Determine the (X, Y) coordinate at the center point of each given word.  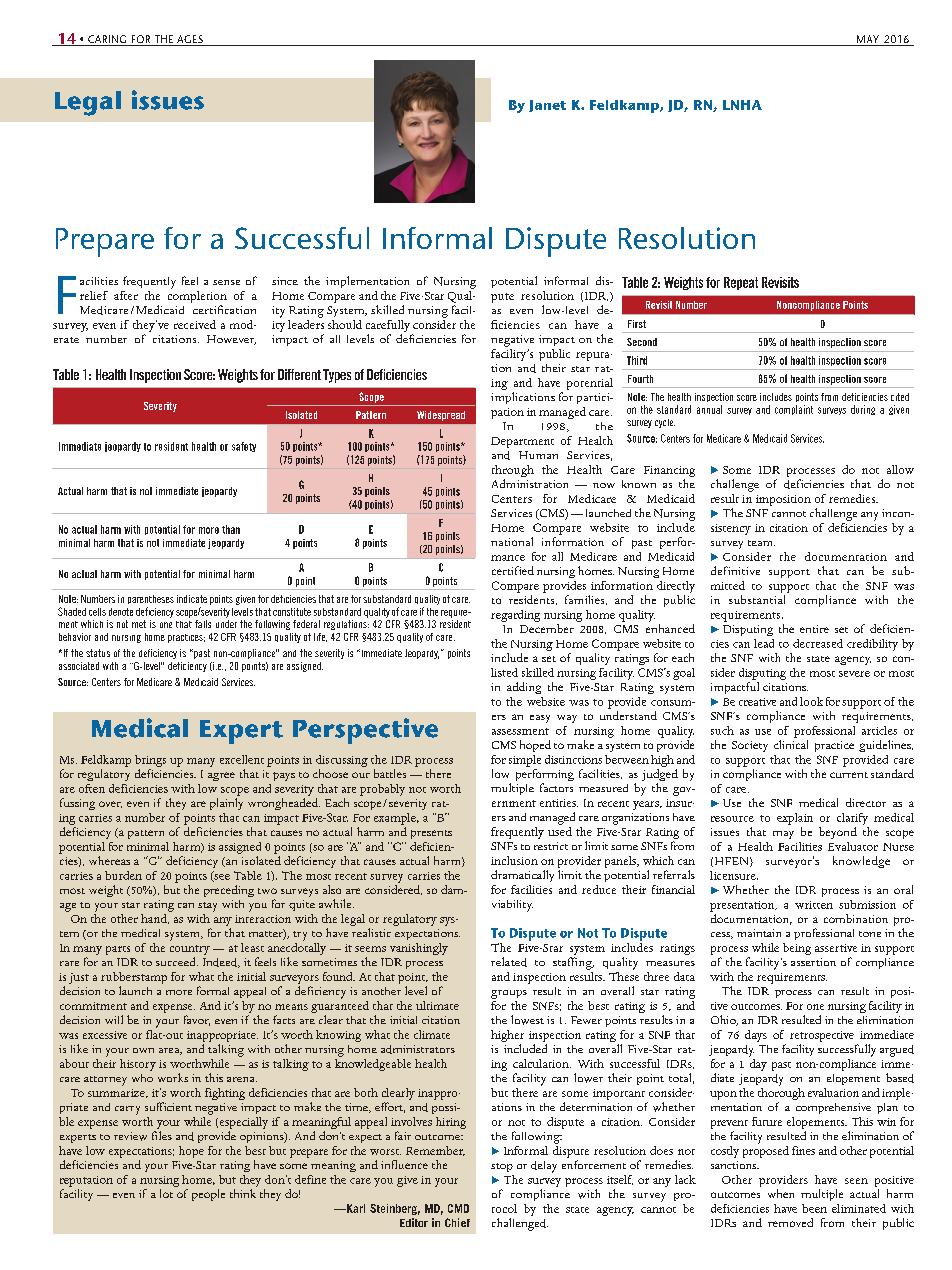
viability (512, 906)
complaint (794, 410)
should (345, 324)
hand (155, 919)
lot (166, 1193)
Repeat (741, 283)
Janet (547, 106)
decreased (818, 643)
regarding (515, 616)
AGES (190, 40)
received (195, 324)
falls (203, 624)
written (814, 905)
